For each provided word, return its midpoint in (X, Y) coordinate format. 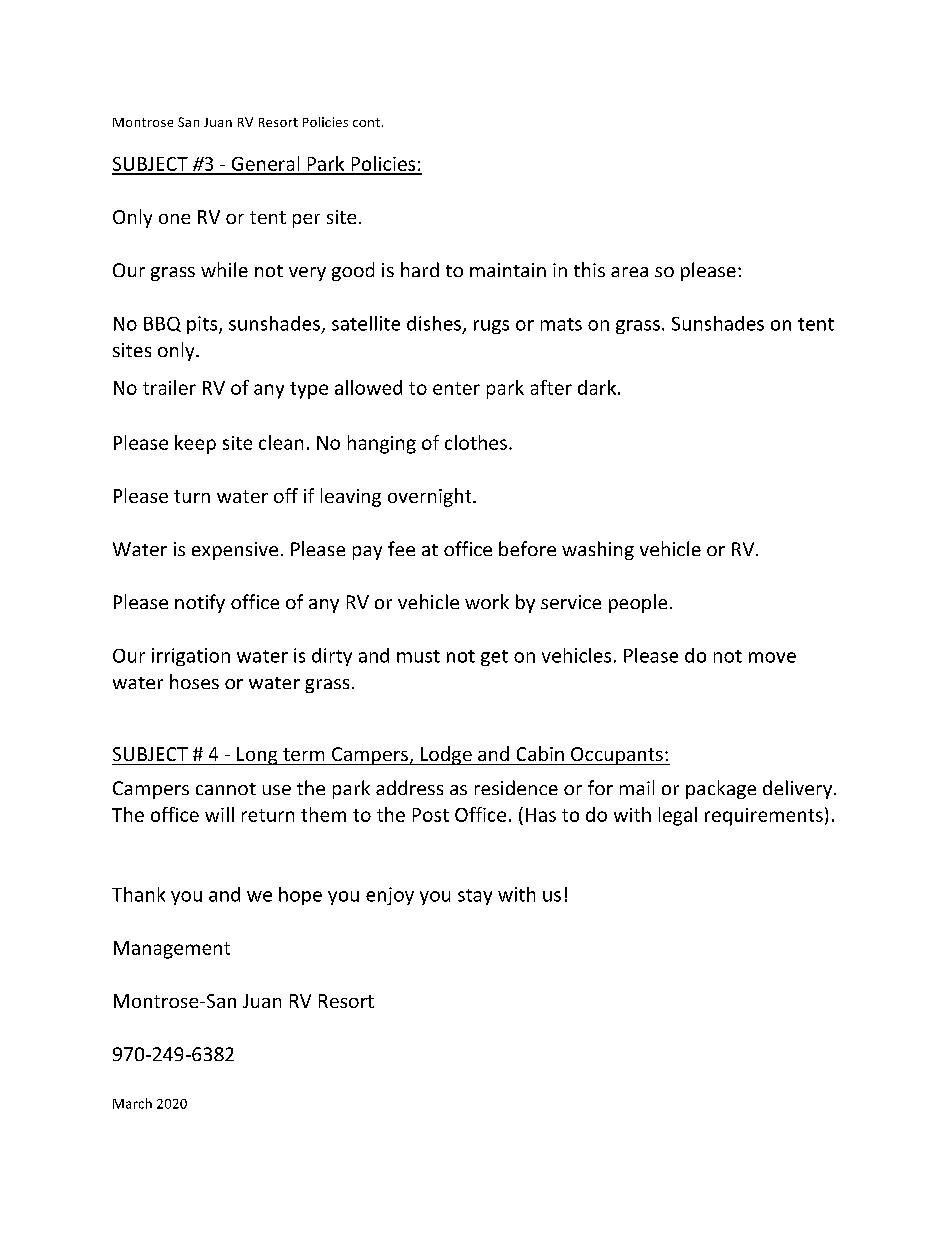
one (174, 219)
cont (366, 122)
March (132, 1103)
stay (475, 897)
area (629, 272)
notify (200, 603)
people (638, 603)
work (487, 601)
